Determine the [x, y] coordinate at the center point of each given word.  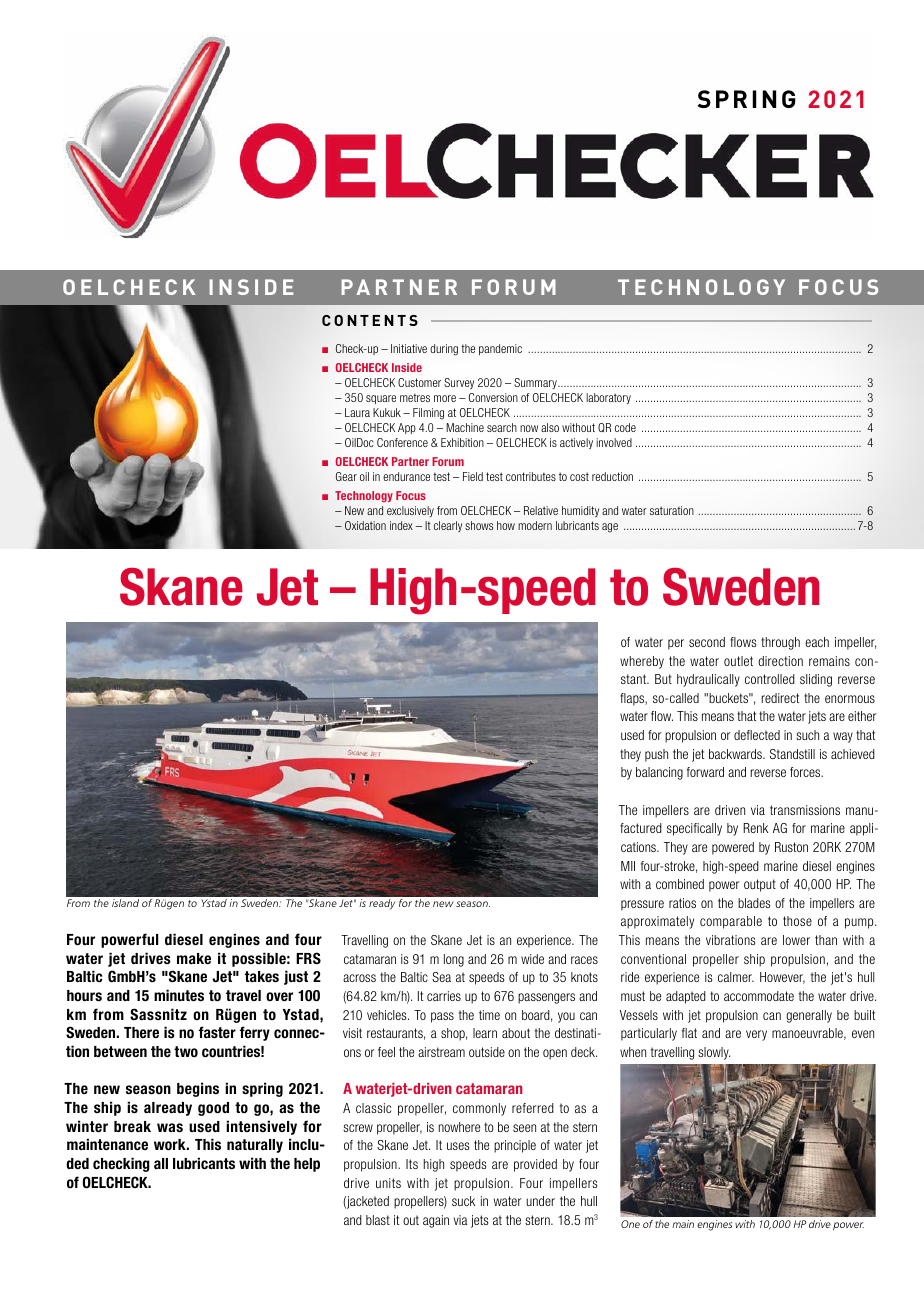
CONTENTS [370, 320]
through [780, 643]
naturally [255, 1146]
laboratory [608, 398]
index [401, 525]
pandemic [500, 349]
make [194, 958]
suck [463, 1201]
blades [754, 903]
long [454, 960]
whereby [642, 662]
